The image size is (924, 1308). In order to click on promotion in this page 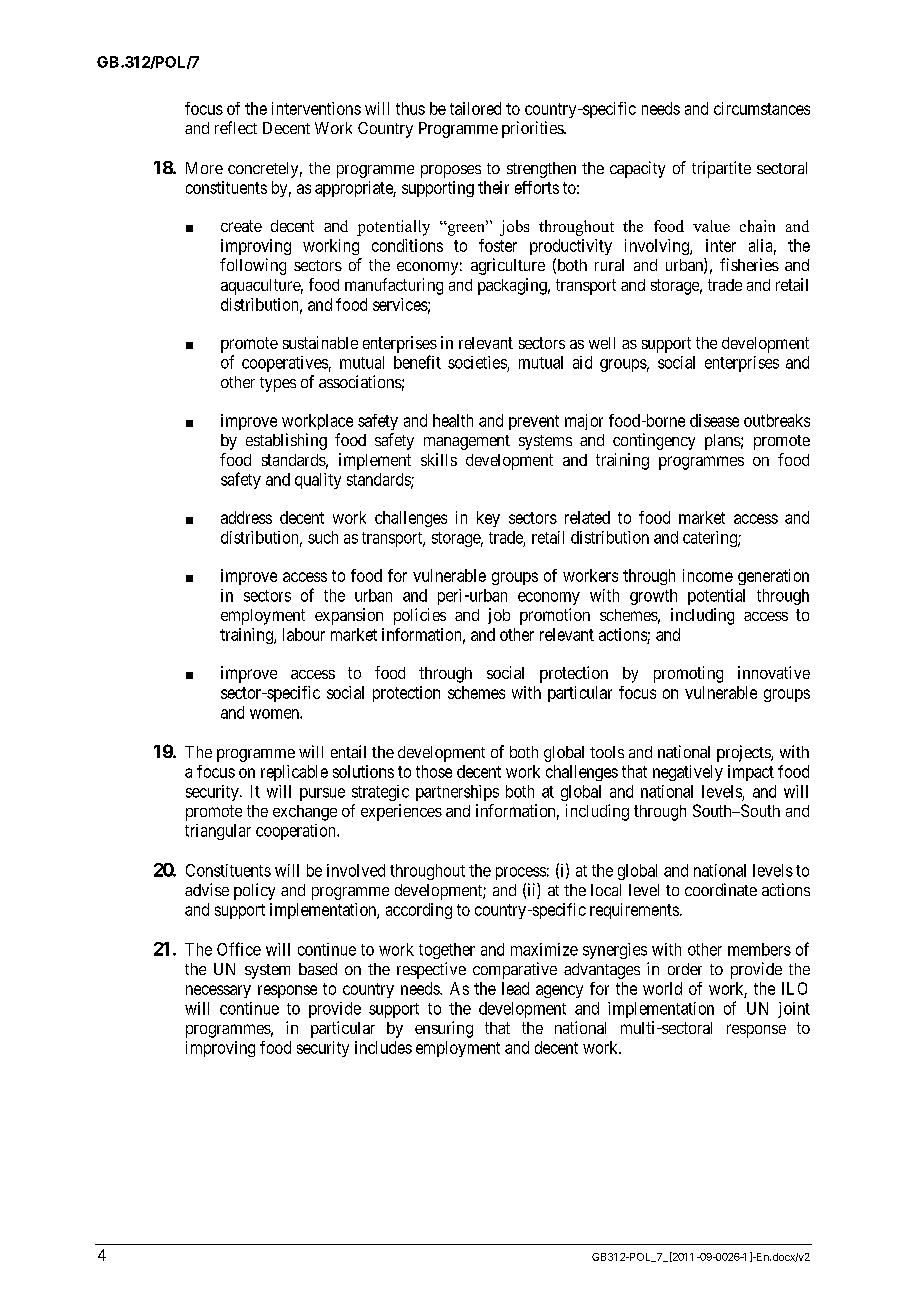, I will do `click(555, 616)`.
